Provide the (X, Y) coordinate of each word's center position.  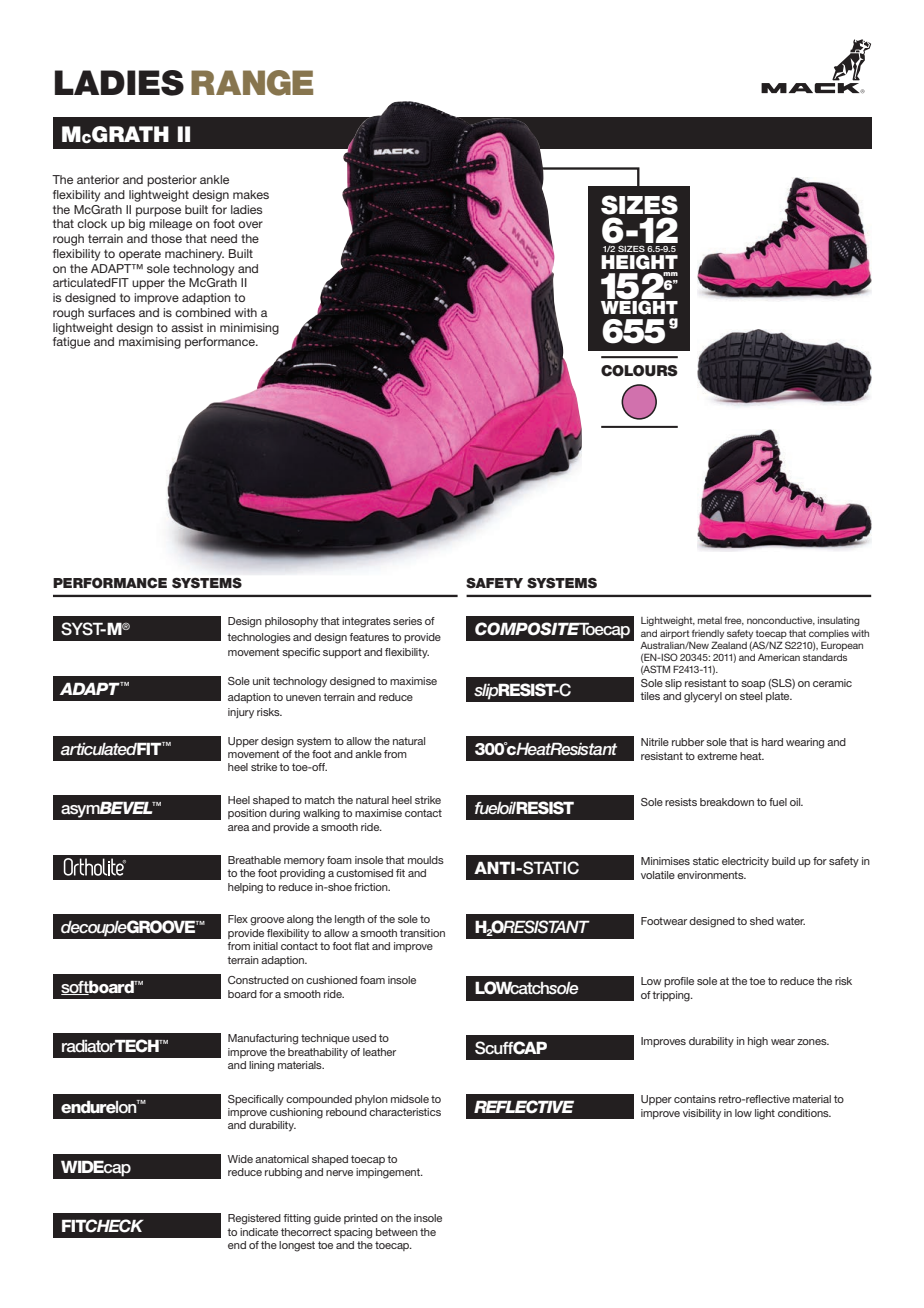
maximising (150, 343)
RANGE (252, 83)
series (407, 621)
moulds (426, 860)
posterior (172, 181)
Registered (254, 1219)
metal (710, 620)
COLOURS (639, 371)
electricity (745, 862)
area (238, 828)
